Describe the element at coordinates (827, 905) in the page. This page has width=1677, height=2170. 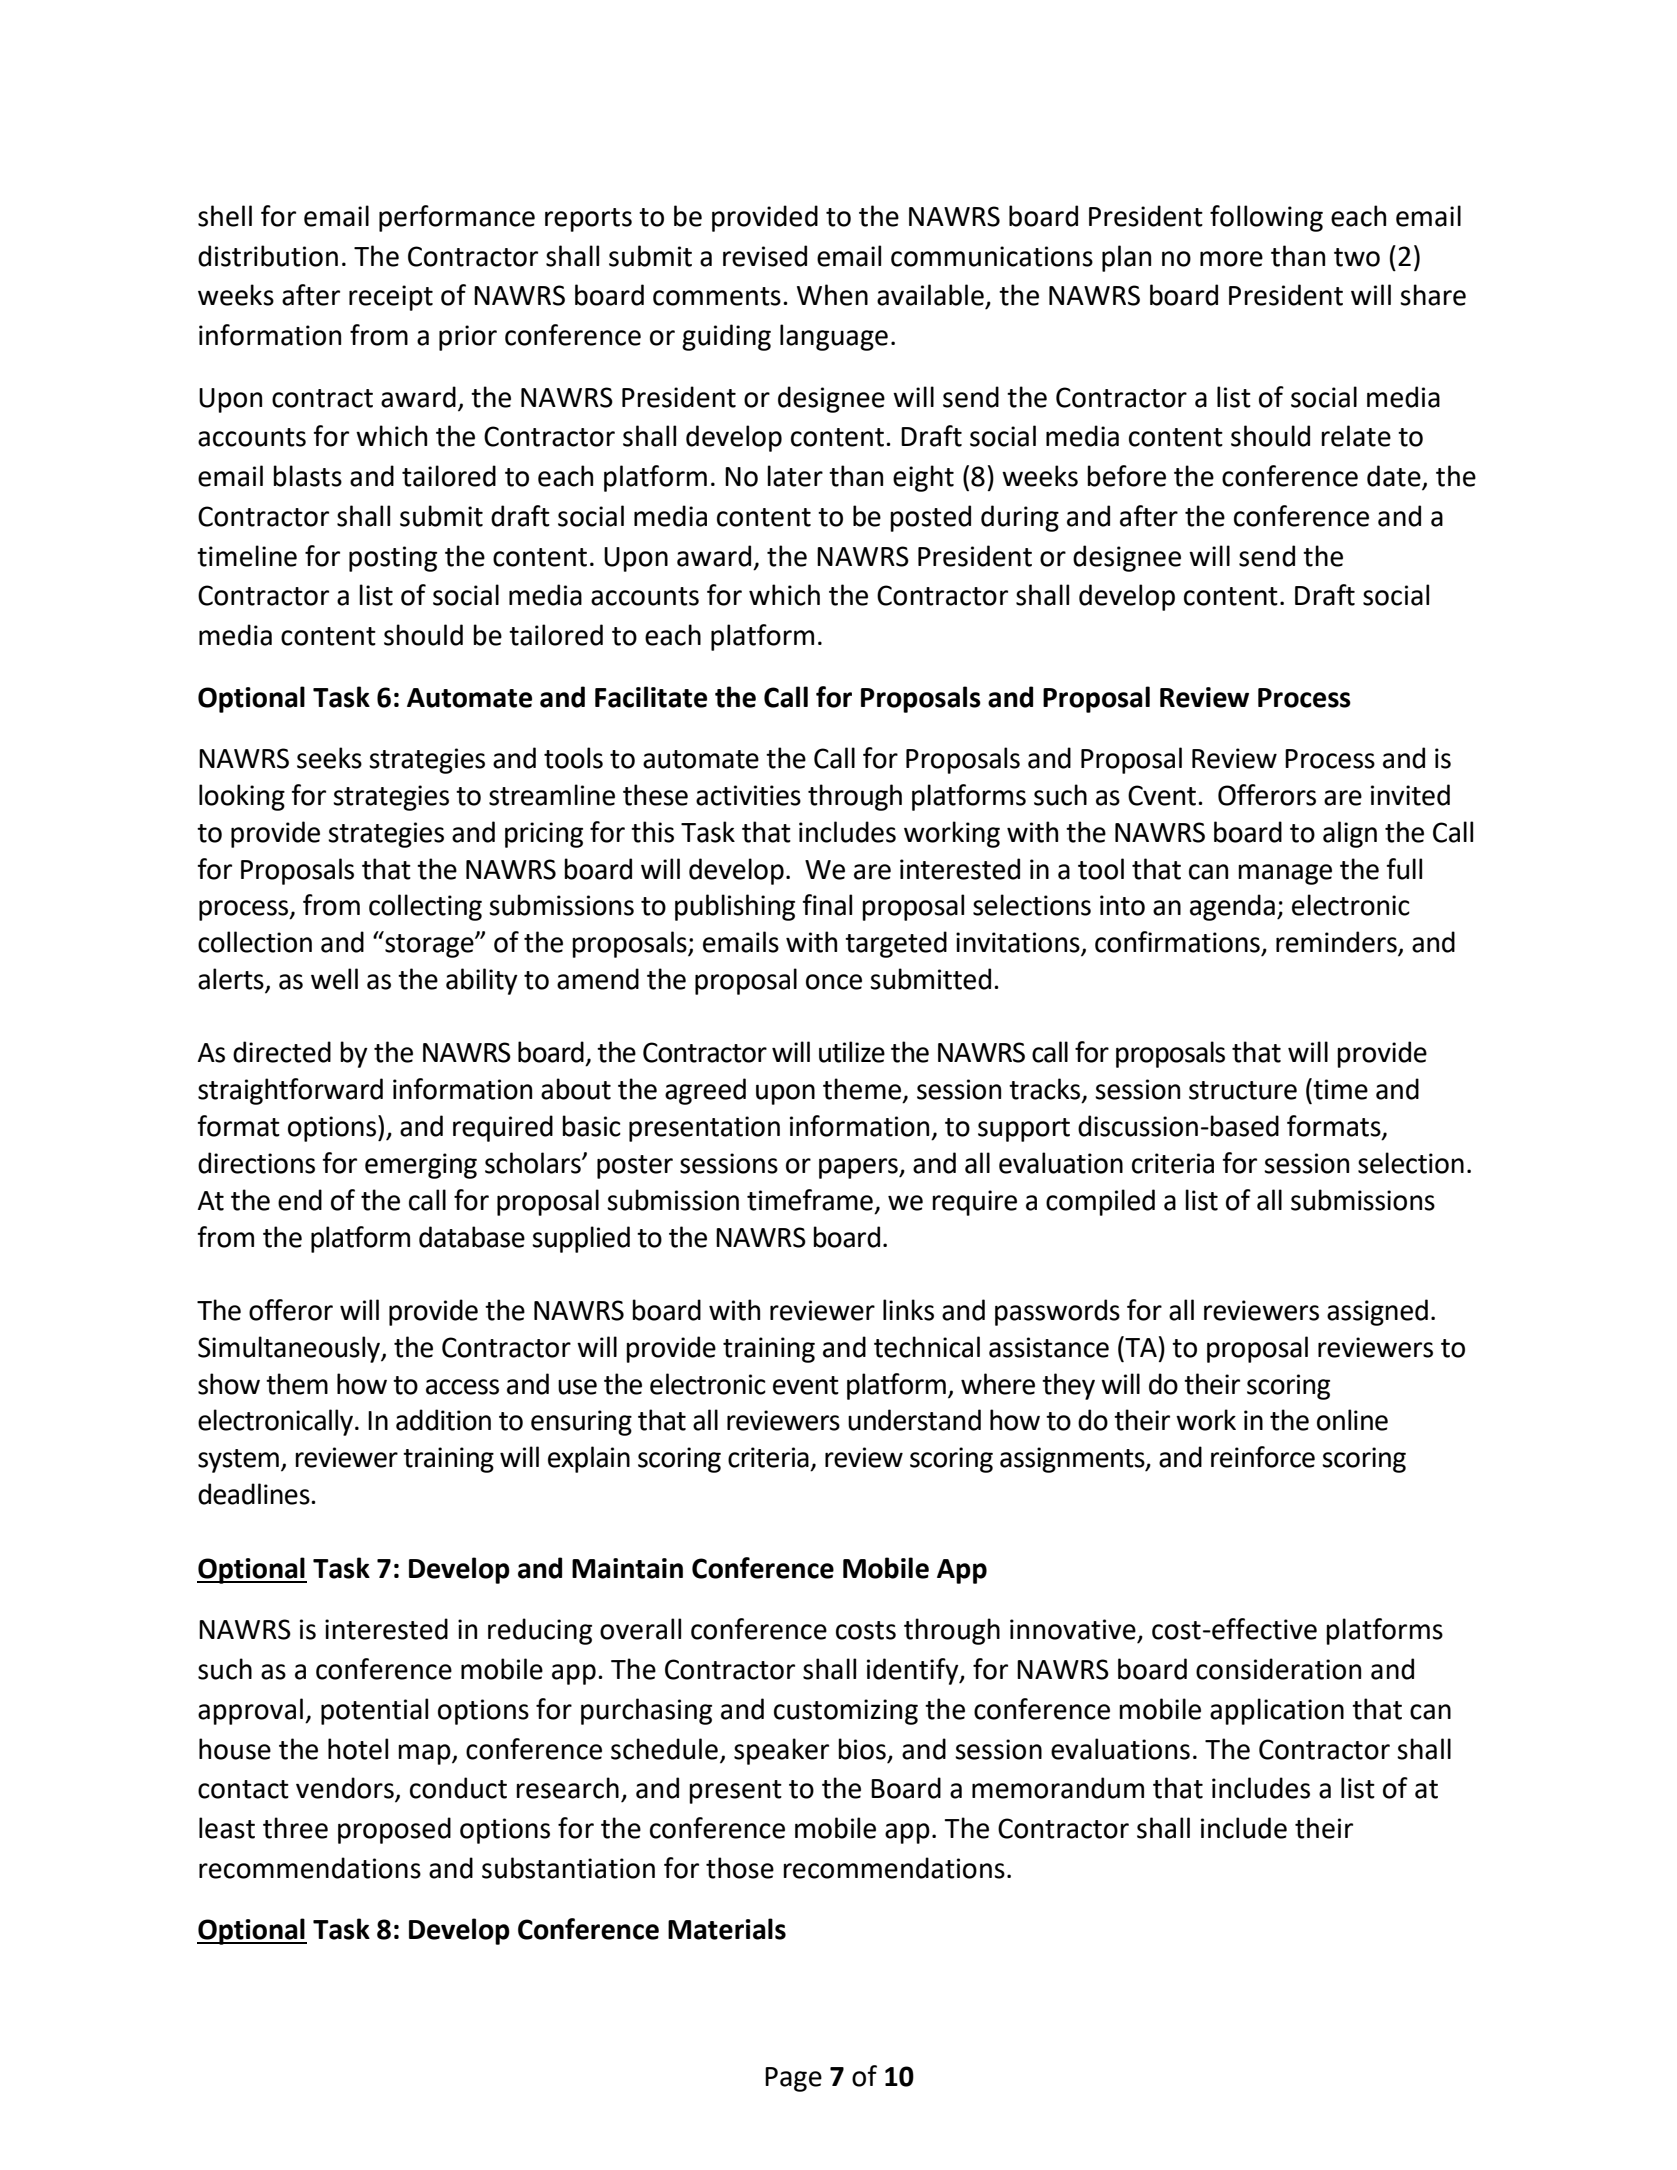
I see `final` at that location.
